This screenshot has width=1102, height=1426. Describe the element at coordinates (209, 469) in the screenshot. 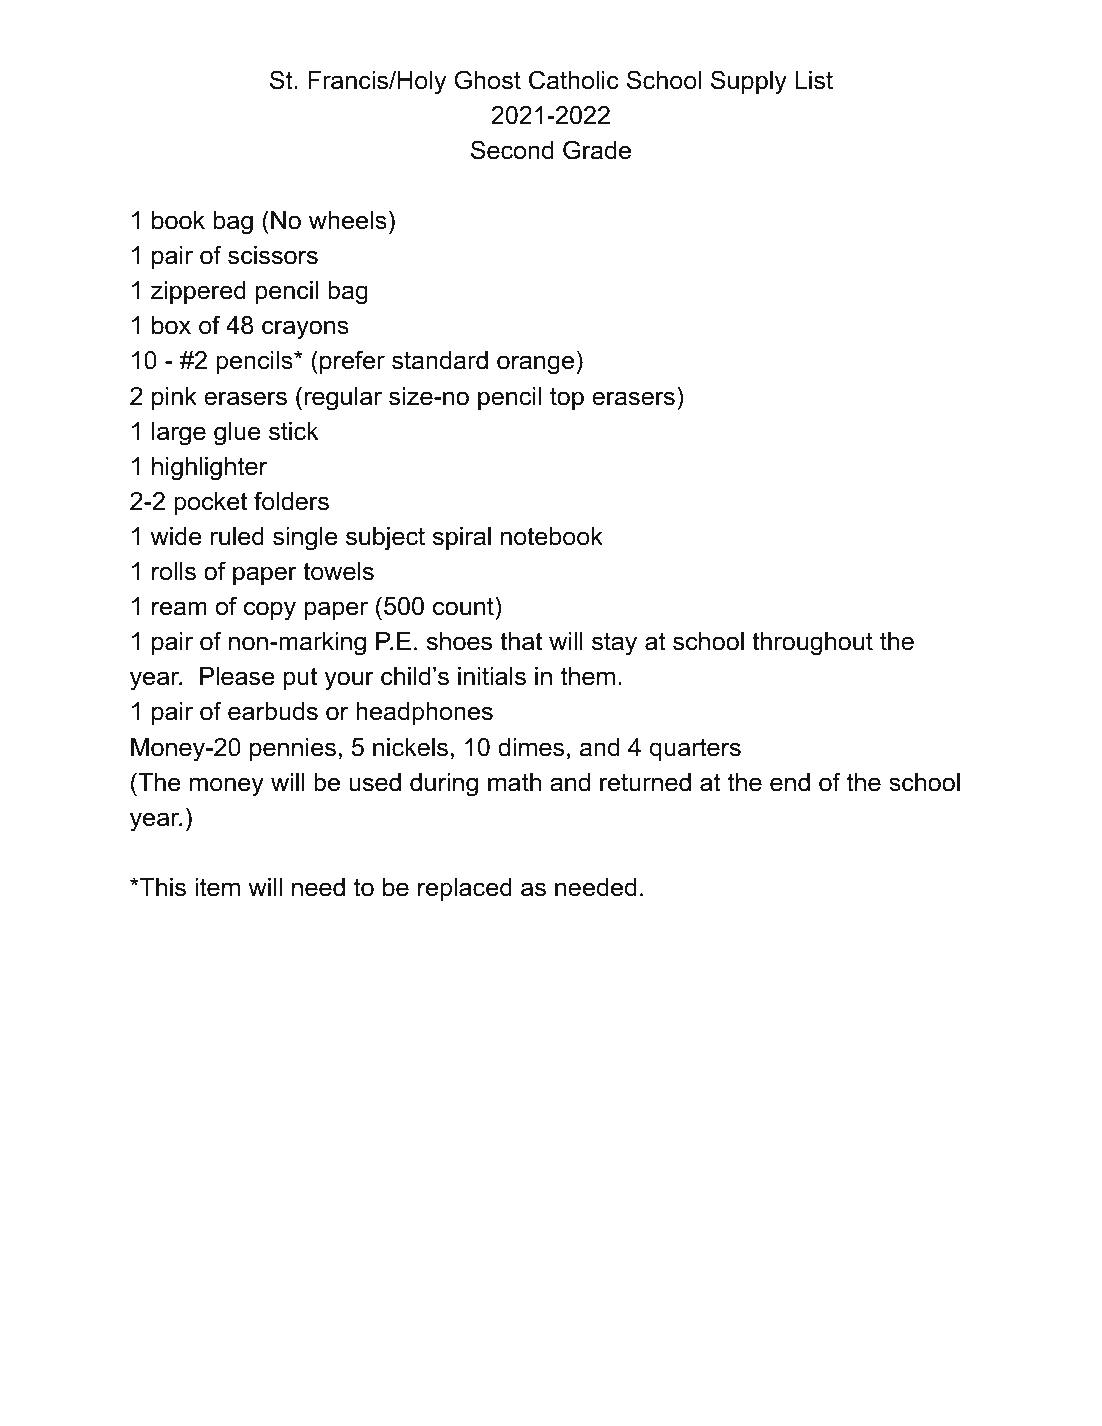

I see `highlighter` at that location.
